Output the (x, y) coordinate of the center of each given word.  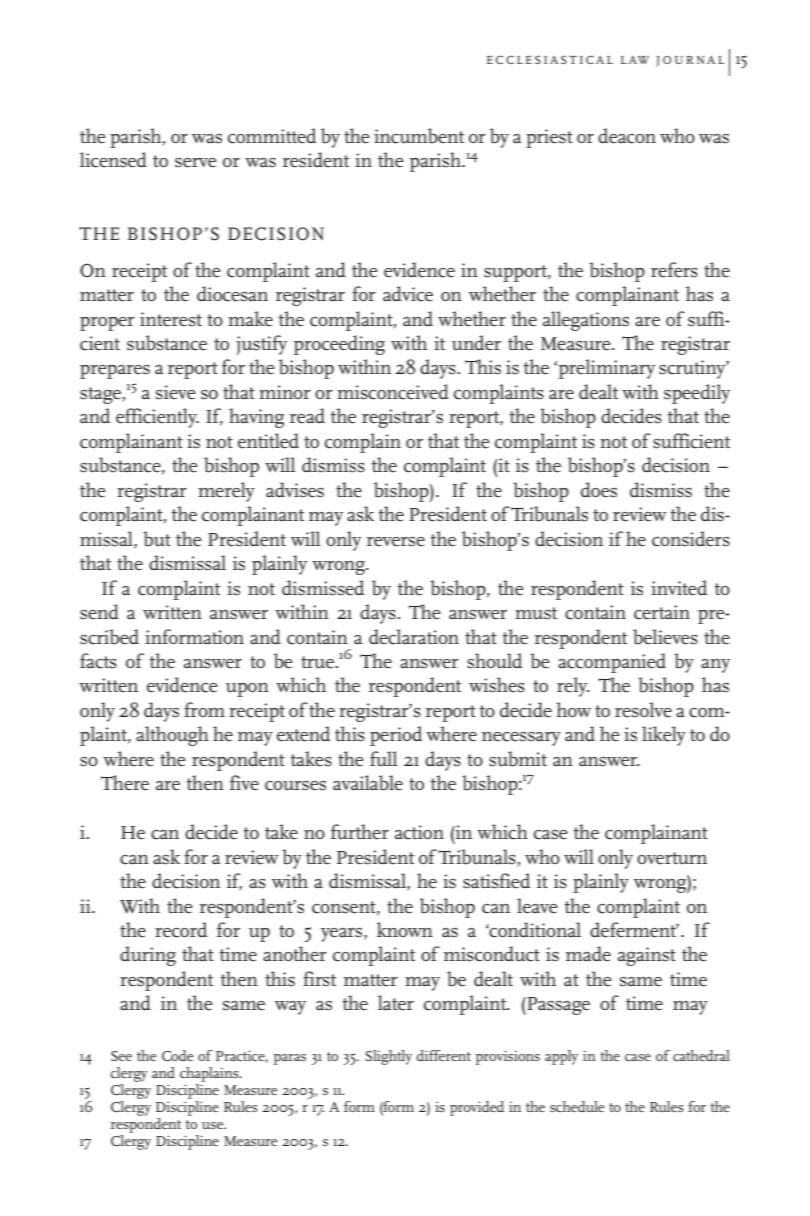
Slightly (389, 1057)
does (599, 490)
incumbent (419, 136)
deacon (627, 136)
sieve (176, 392)
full (383, 759)
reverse (396, 542)
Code (178, 1055)
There (125, 783)
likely (664, 736)
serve (196, 163)
